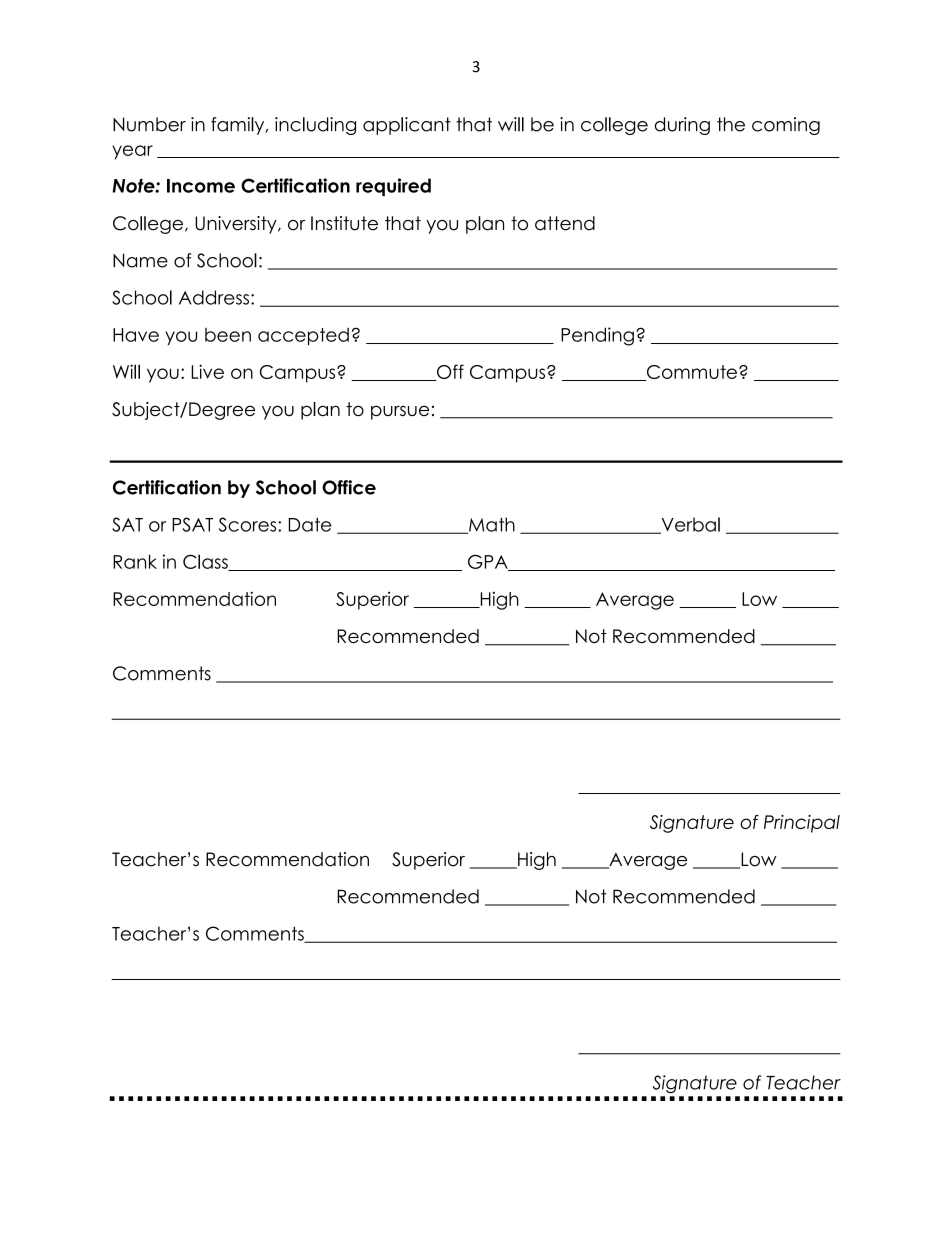 The height and width of the image is (1233, 952). What do you see at coordinates (192, 524) in the image?
I see `PSAT` at bounding box center [192, 524].
